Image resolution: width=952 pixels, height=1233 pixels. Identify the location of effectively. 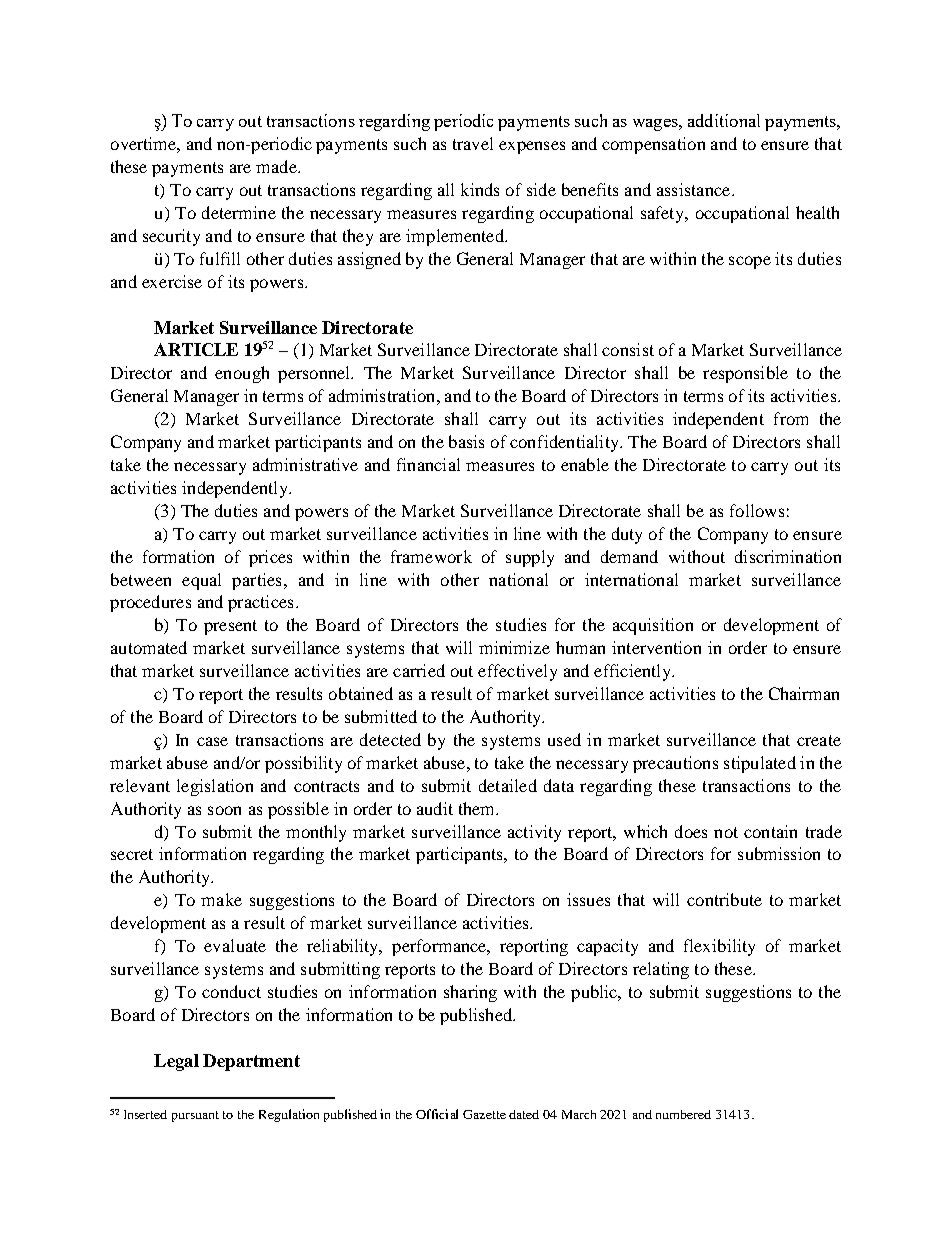
(517, 672).
